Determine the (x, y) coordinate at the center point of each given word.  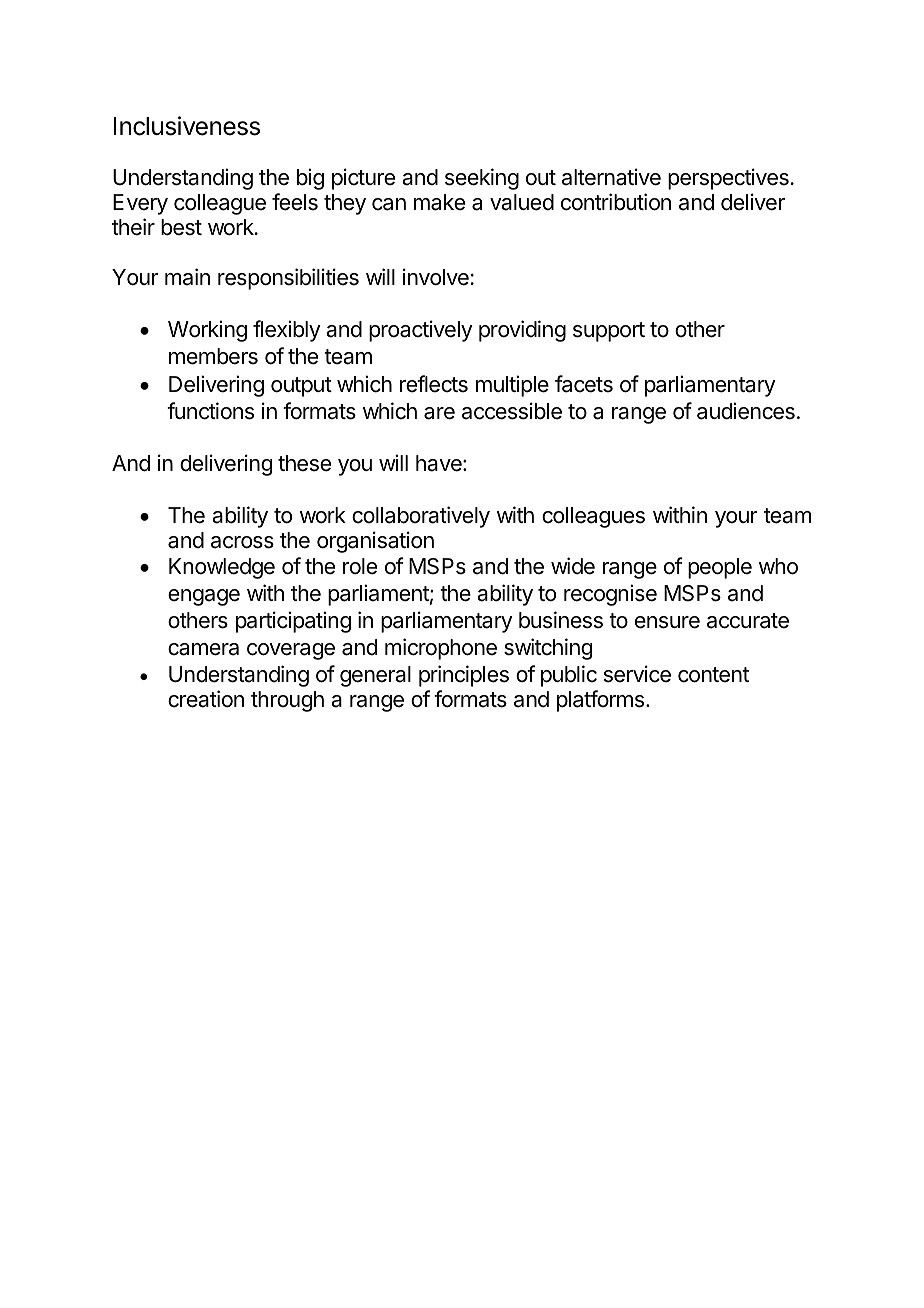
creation (206, 699)
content (713, 675)
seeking (482, 179)
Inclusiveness (187, 126)
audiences (746, 411)
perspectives (728, 179)
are (439, 413)
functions (210, 411)
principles (464, 676)
